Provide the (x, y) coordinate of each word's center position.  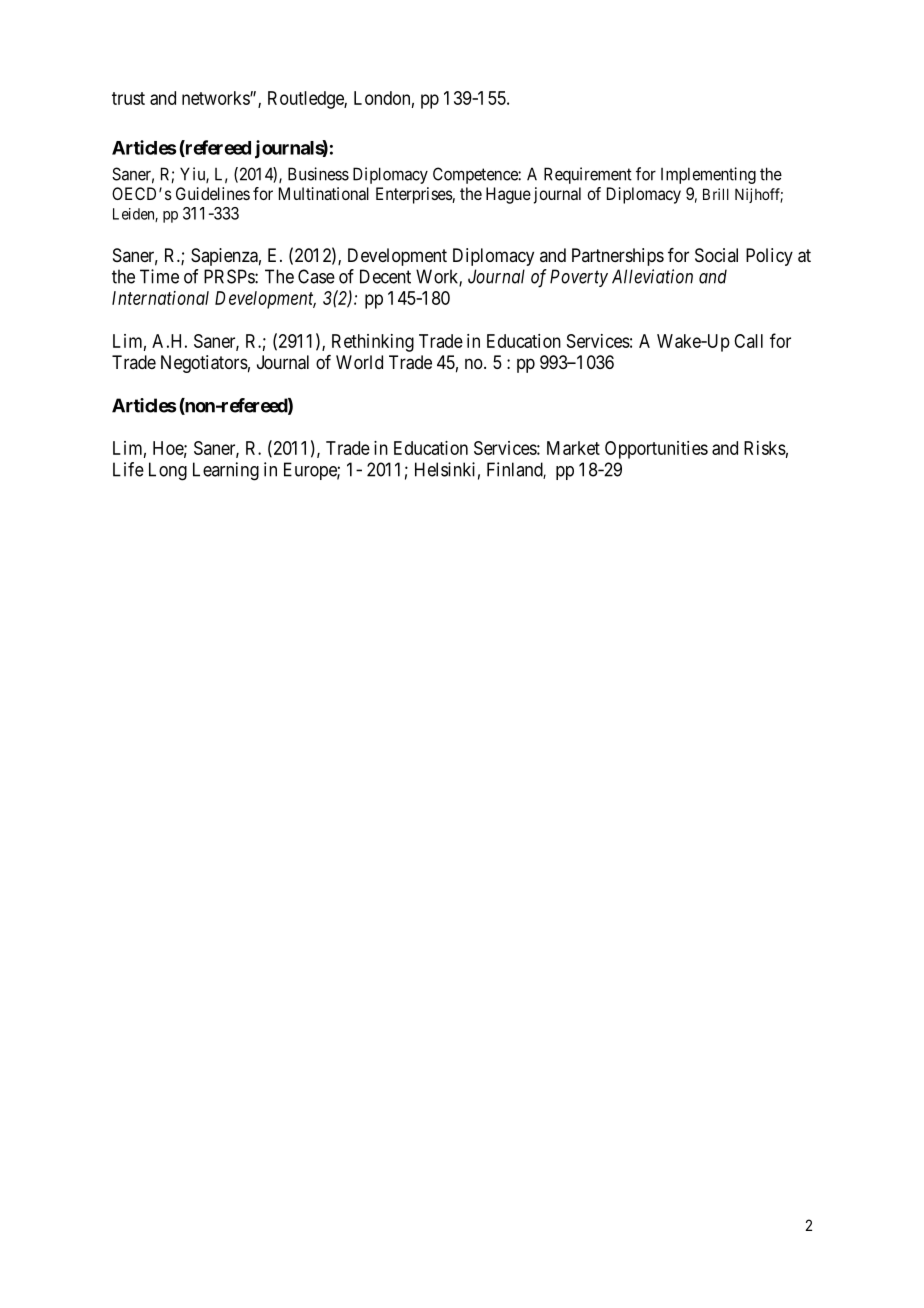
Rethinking (373, 343)
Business (318, 174)
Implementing (708, 175)
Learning (226, 471)
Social (716, 255)
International (160, 298)
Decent (385, 276)
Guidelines (213, 193)
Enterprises (414, 195)
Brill (716, 194)
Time (159, 276)
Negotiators (204, 364)
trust (128, 98)
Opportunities (656, 450)
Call (748, 341)
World (359, 362)
